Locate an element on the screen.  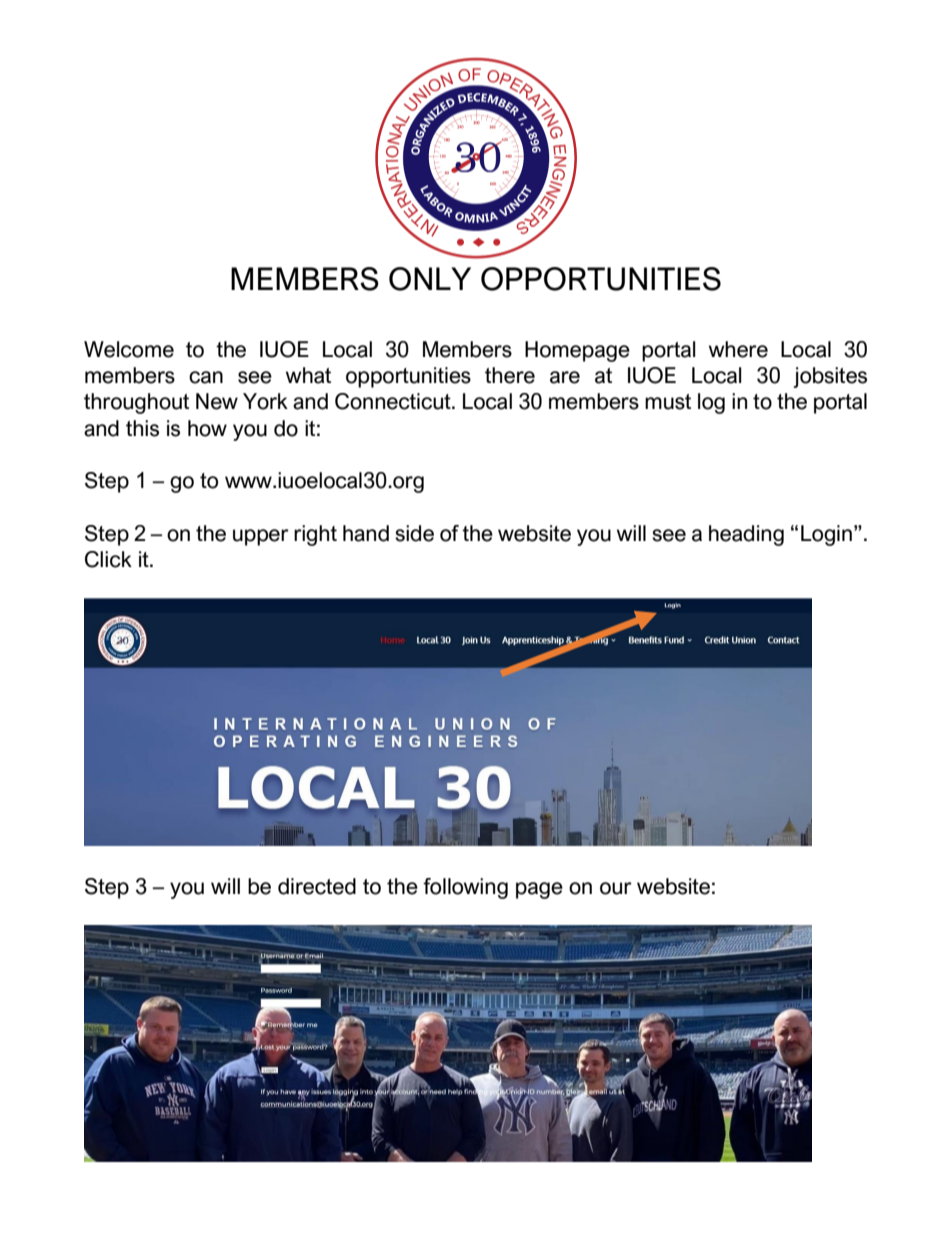
directed is located at coordinates (317, 886).
